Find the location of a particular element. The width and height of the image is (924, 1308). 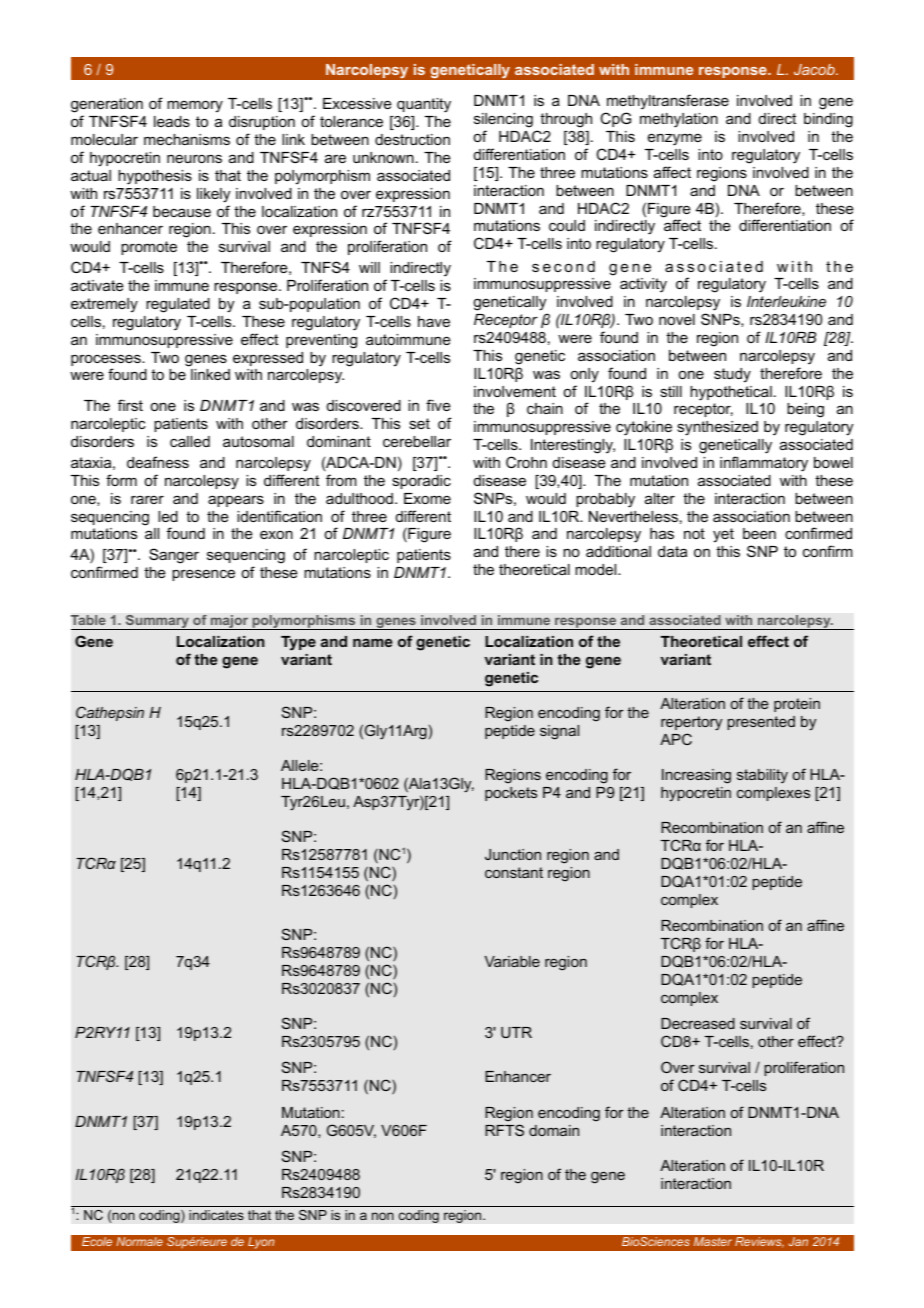

methylation is located at coordinates (679, 120).
